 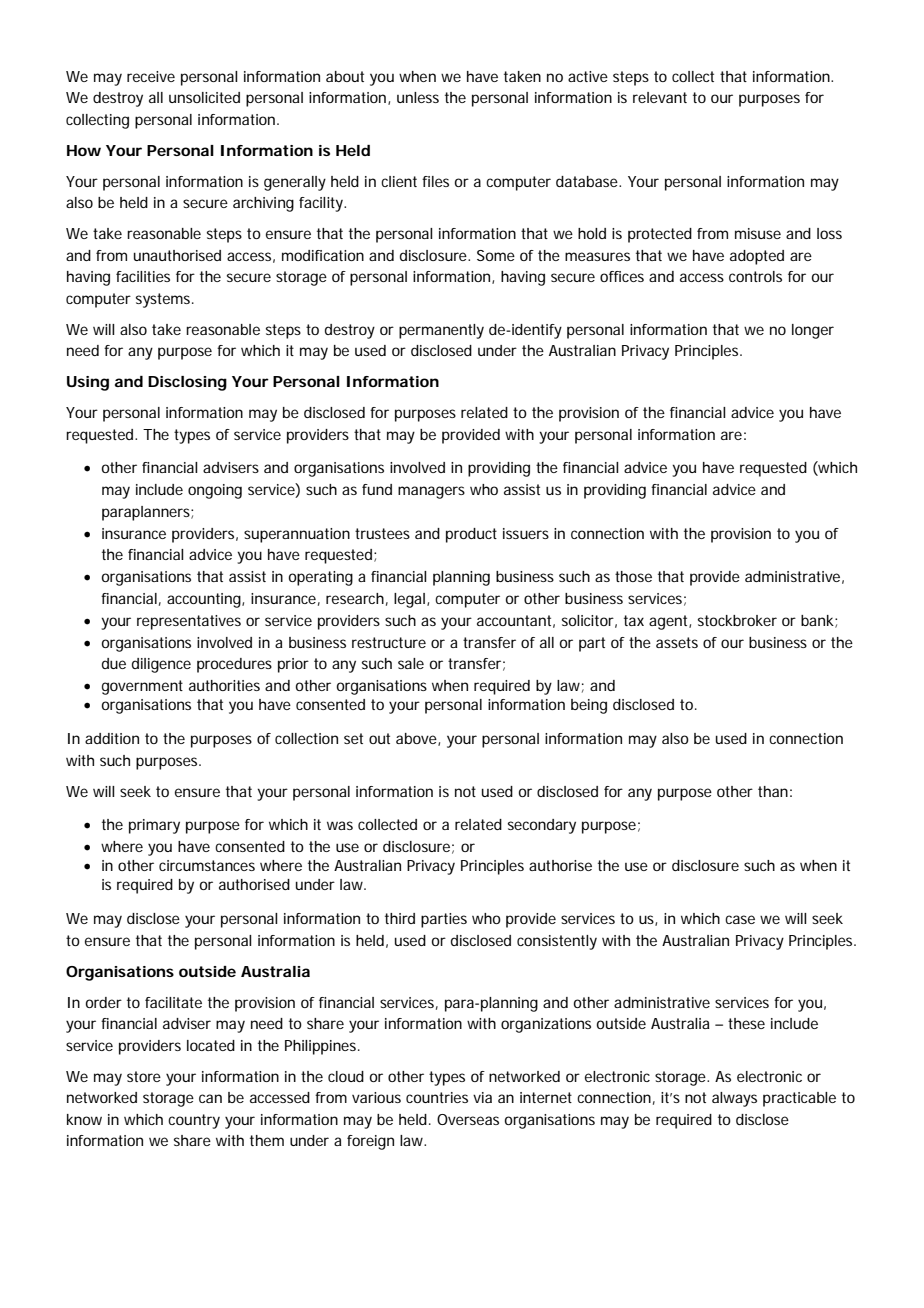 I want to click on always, so click(x=734, y=1099).
